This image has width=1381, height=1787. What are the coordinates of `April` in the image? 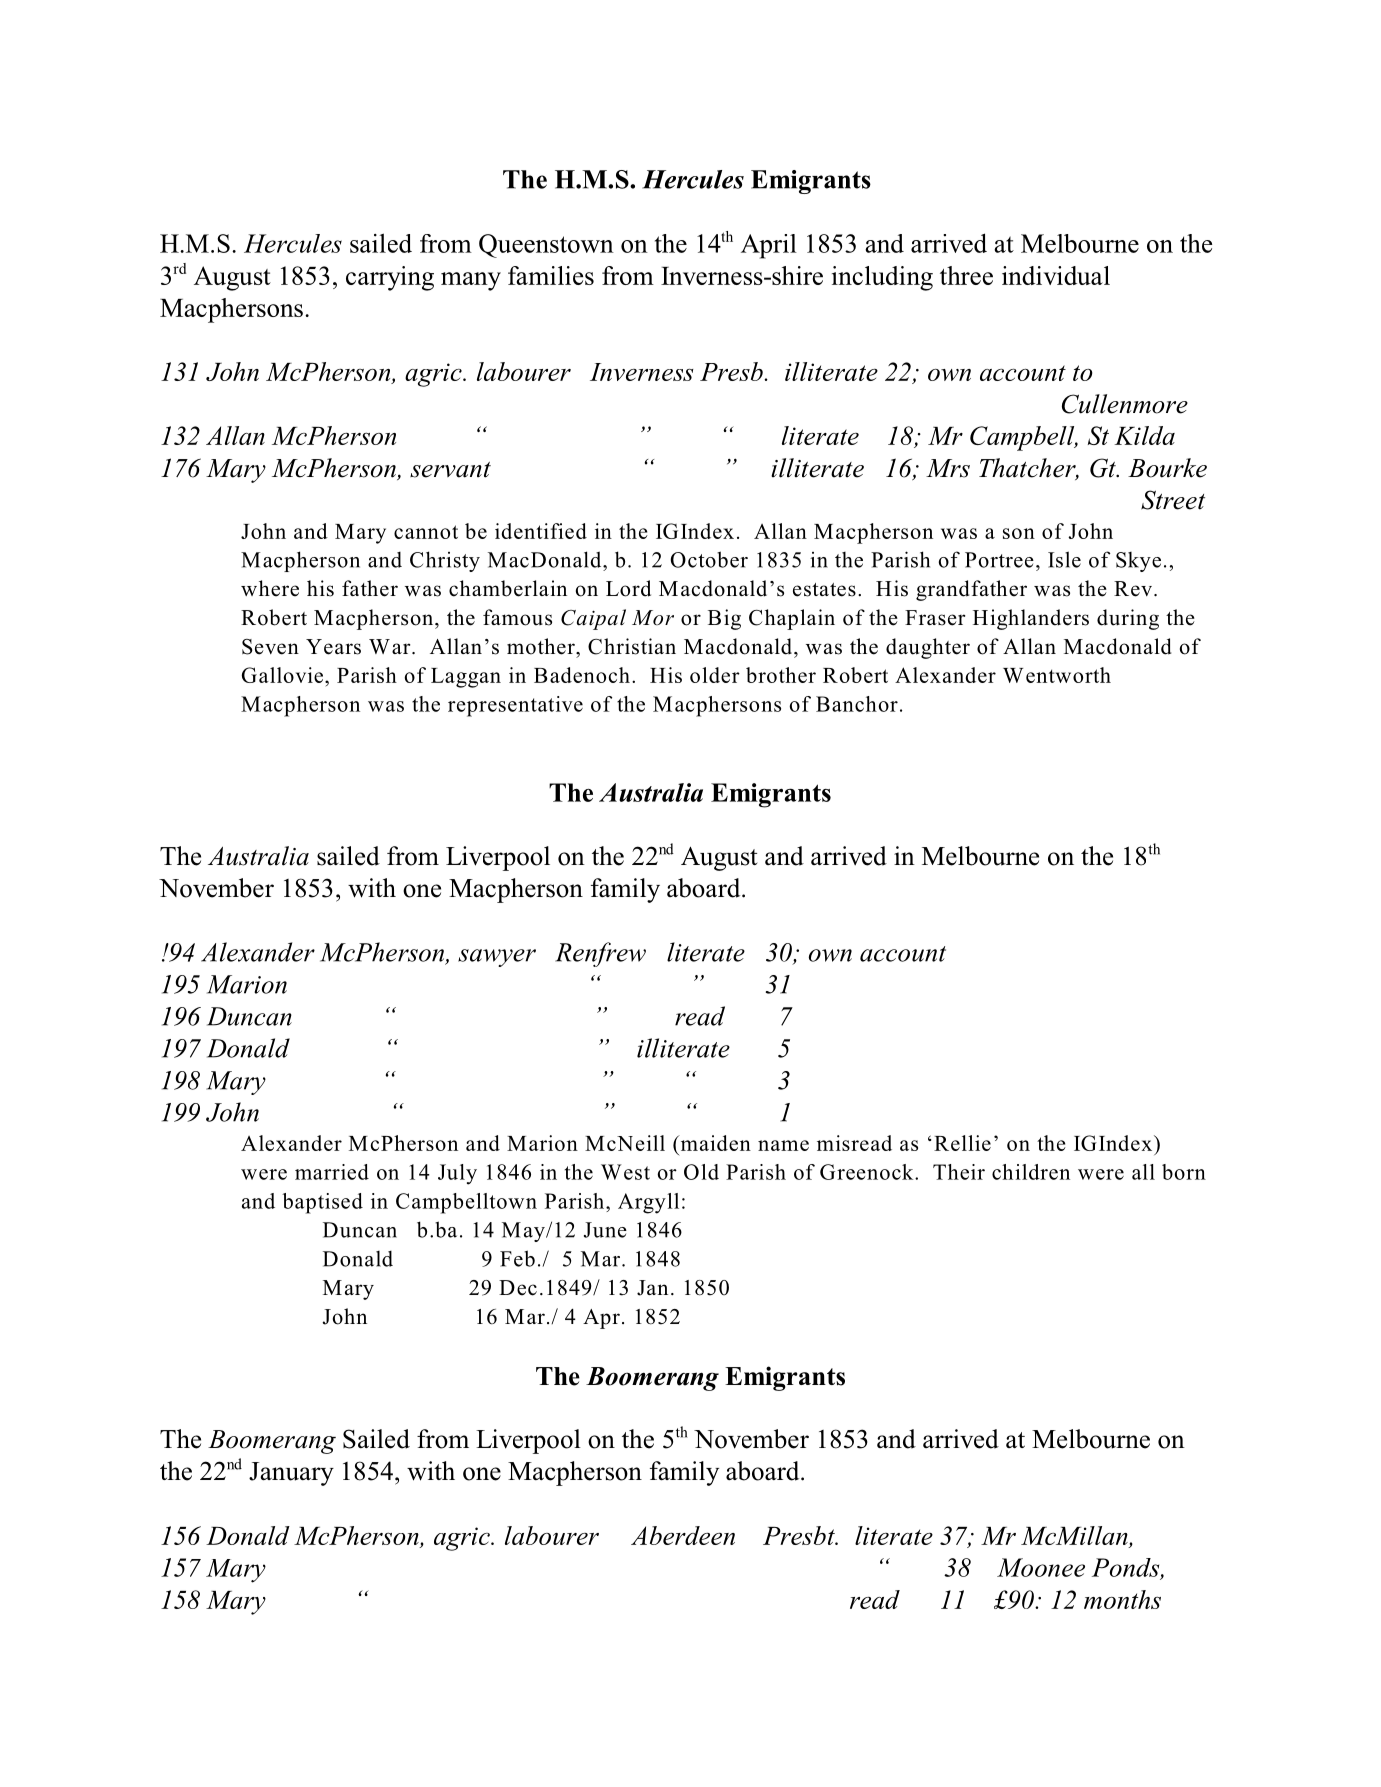 It's located at (769, 246).
